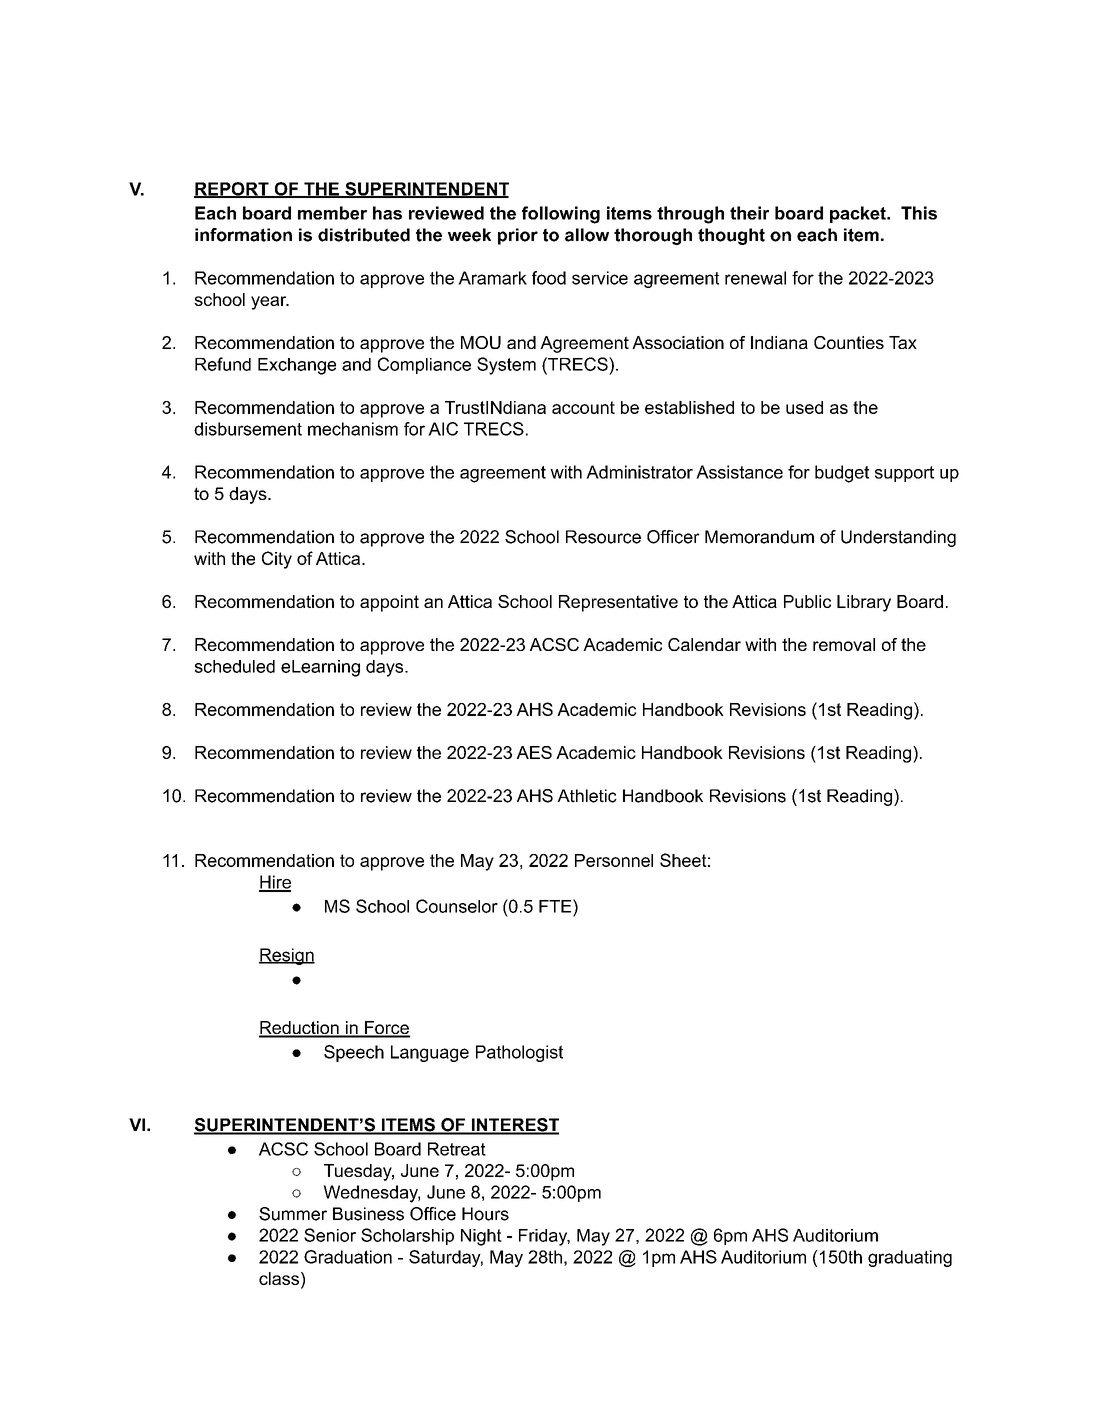 The height and width of the page is (1424, 1100). I want to click on mechanism, so click(353, 429).
